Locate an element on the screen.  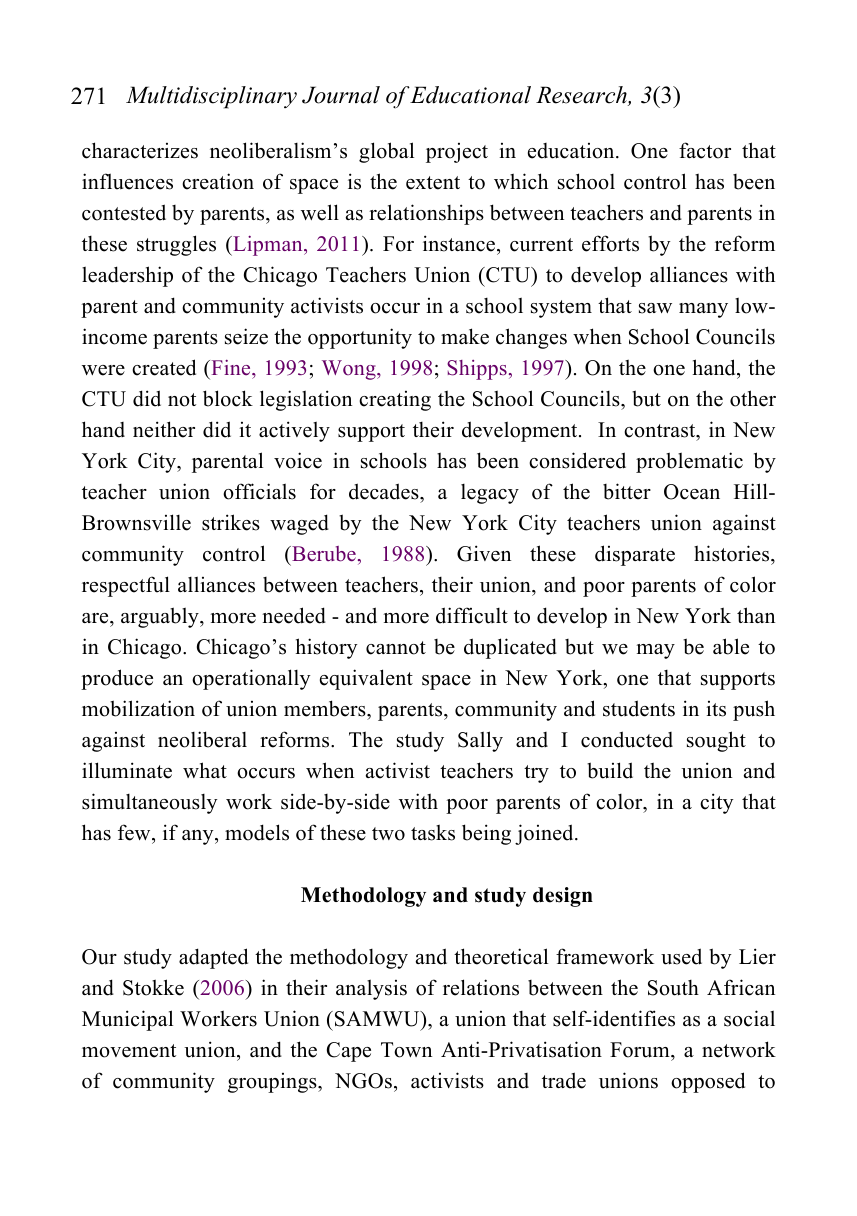
arguably is located at coordinates (161, 617).
